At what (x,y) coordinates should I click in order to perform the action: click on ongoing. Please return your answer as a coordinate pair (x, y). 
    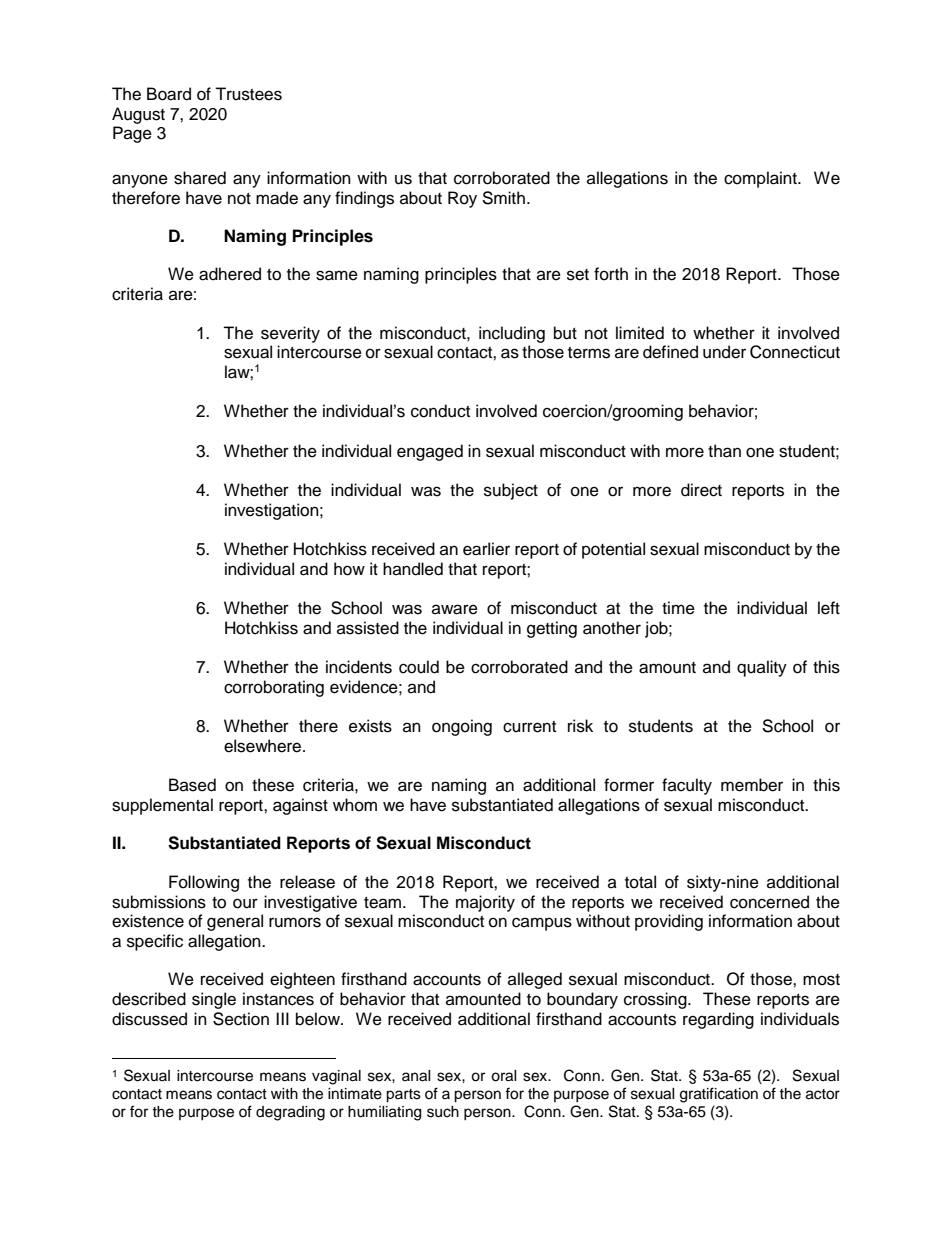
    Looking at the image, I should click on (462, 727).
